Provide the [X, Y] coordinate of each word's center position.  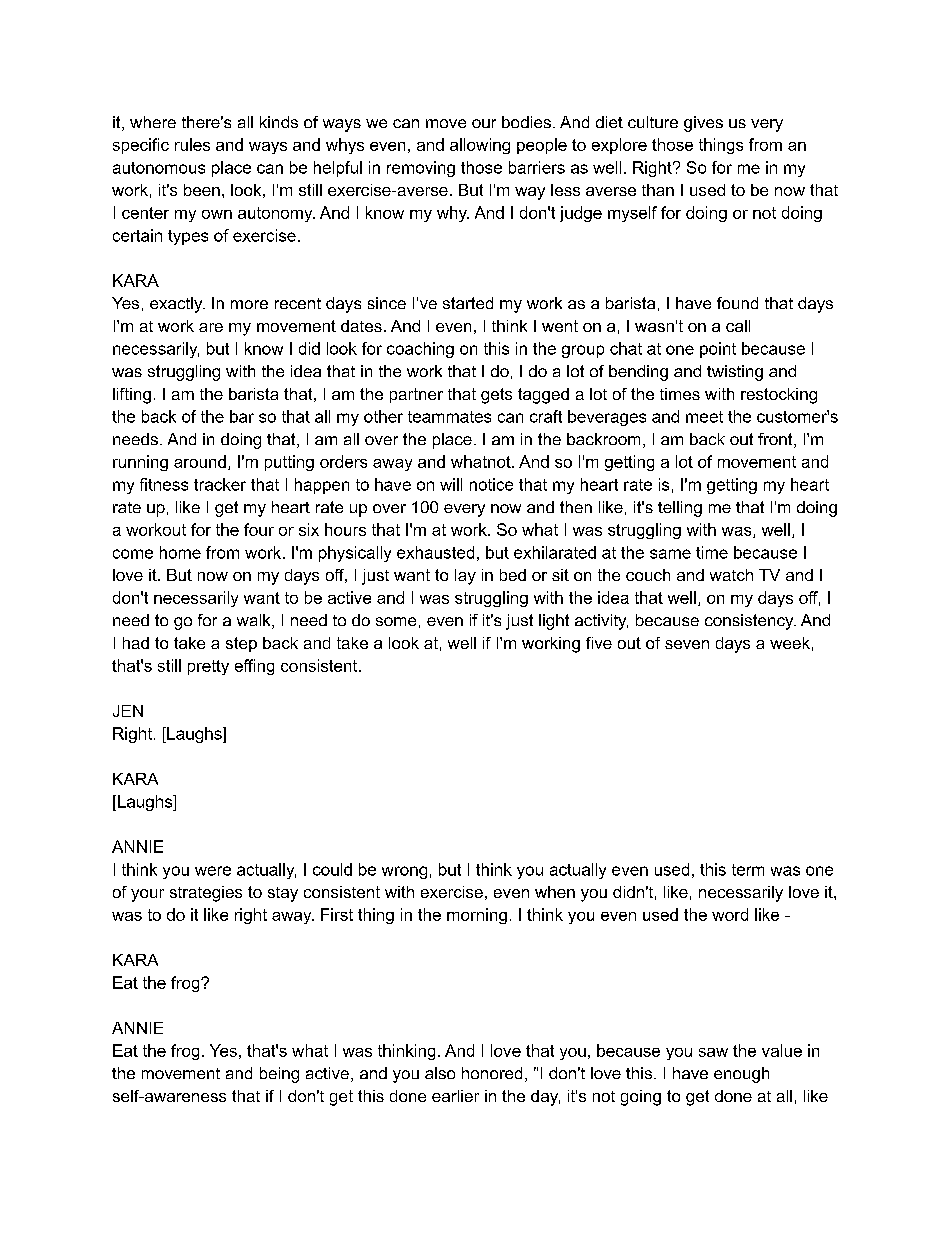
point [718, 350]
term [748, 870]
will [451, 484]
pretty [208, 667]
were [213, 871]
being [279, 1075]
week [790, 643]
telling [680, 509]
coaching [420, 350]
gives [703, 124]
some [396, 621]
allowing [480, 146]
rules [192, 144]
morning [477, 916]
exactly [177, 305]
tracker [220, 484]
